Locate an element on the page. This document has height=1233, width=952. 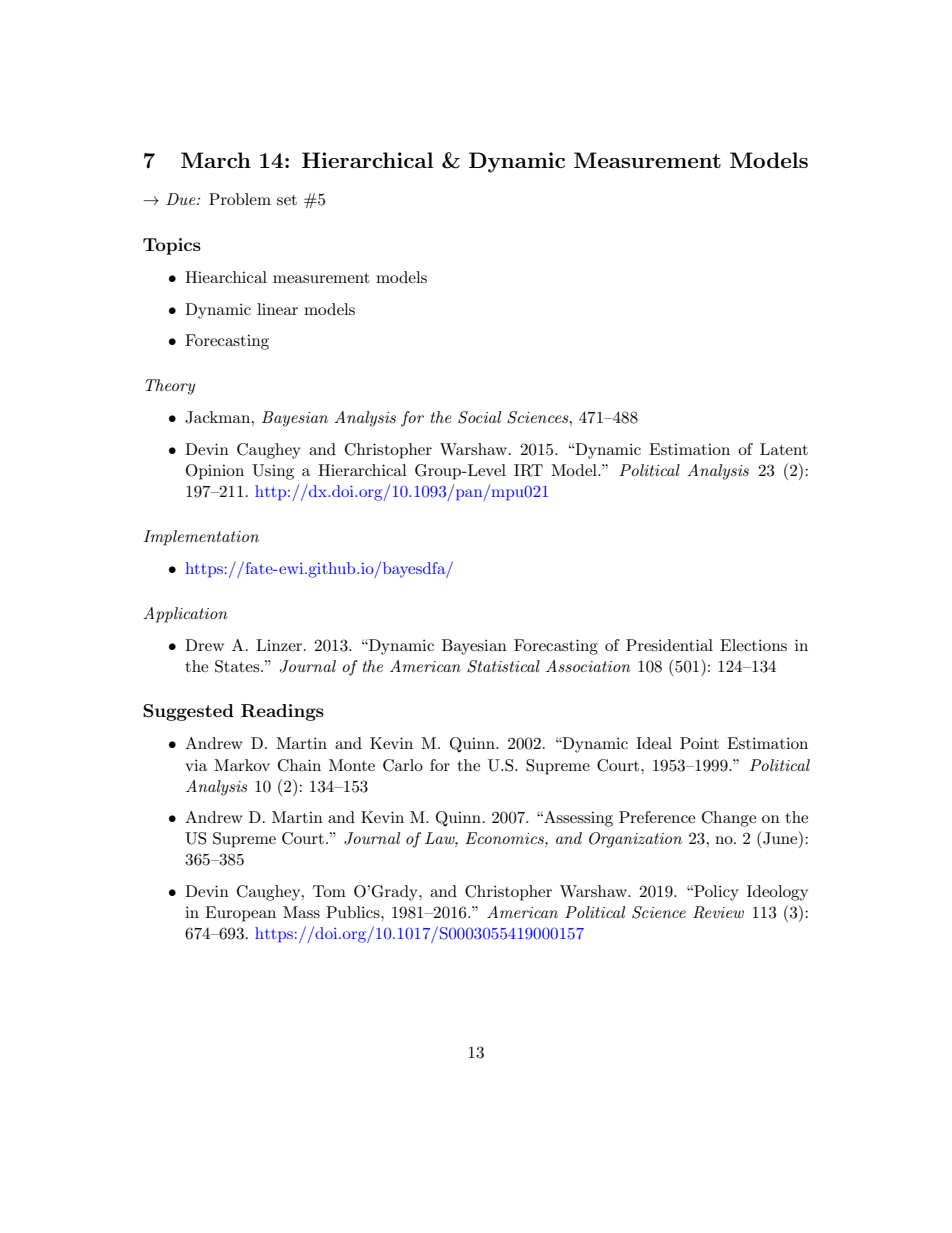
European is located at coordinates (240, 914).
